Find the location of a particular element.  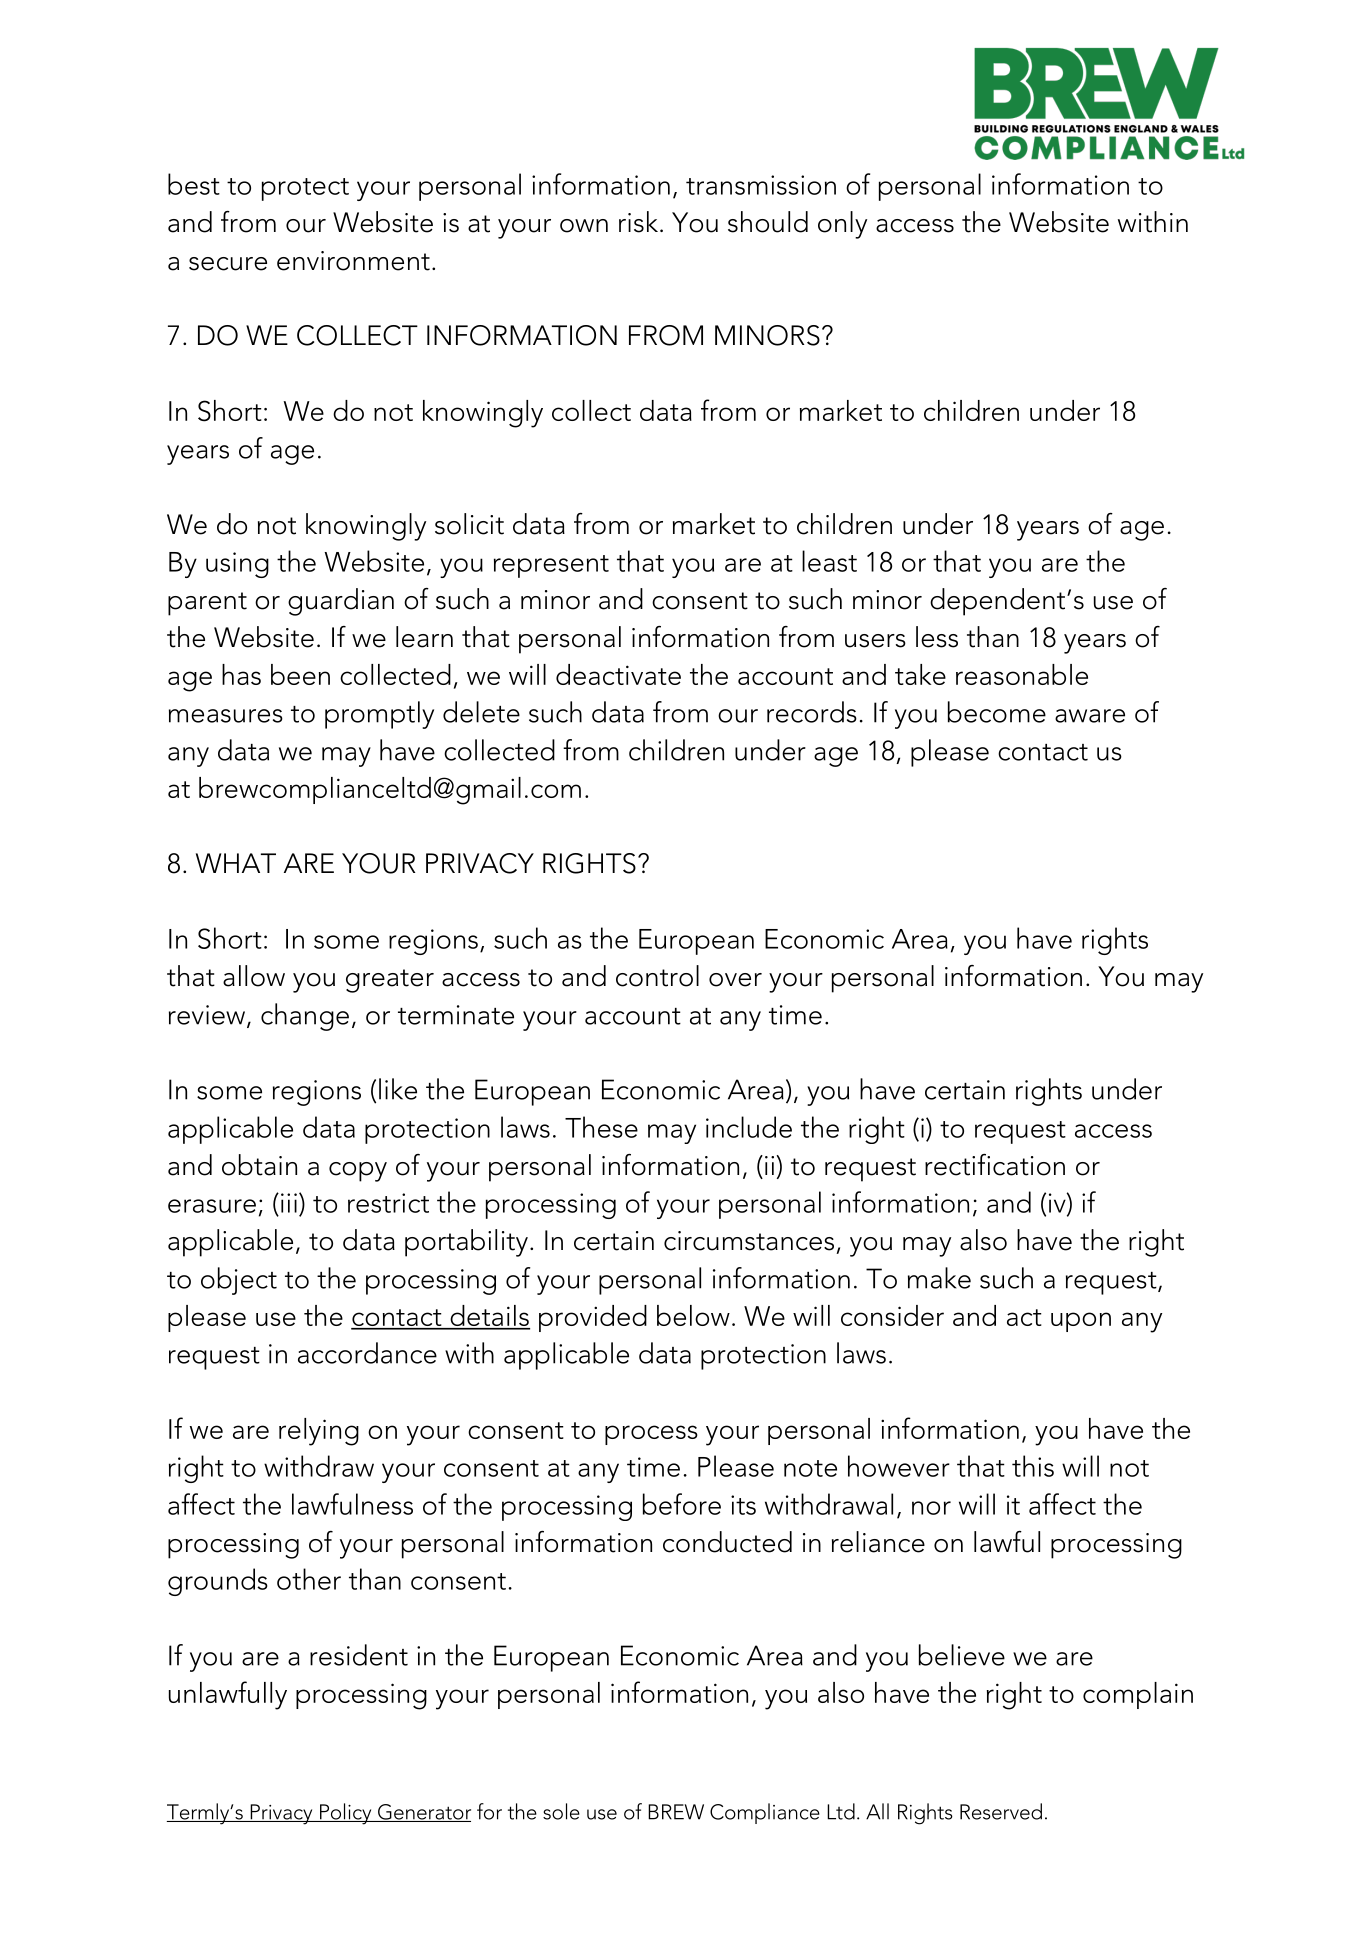

risk is located at coordinates (638, 222).
